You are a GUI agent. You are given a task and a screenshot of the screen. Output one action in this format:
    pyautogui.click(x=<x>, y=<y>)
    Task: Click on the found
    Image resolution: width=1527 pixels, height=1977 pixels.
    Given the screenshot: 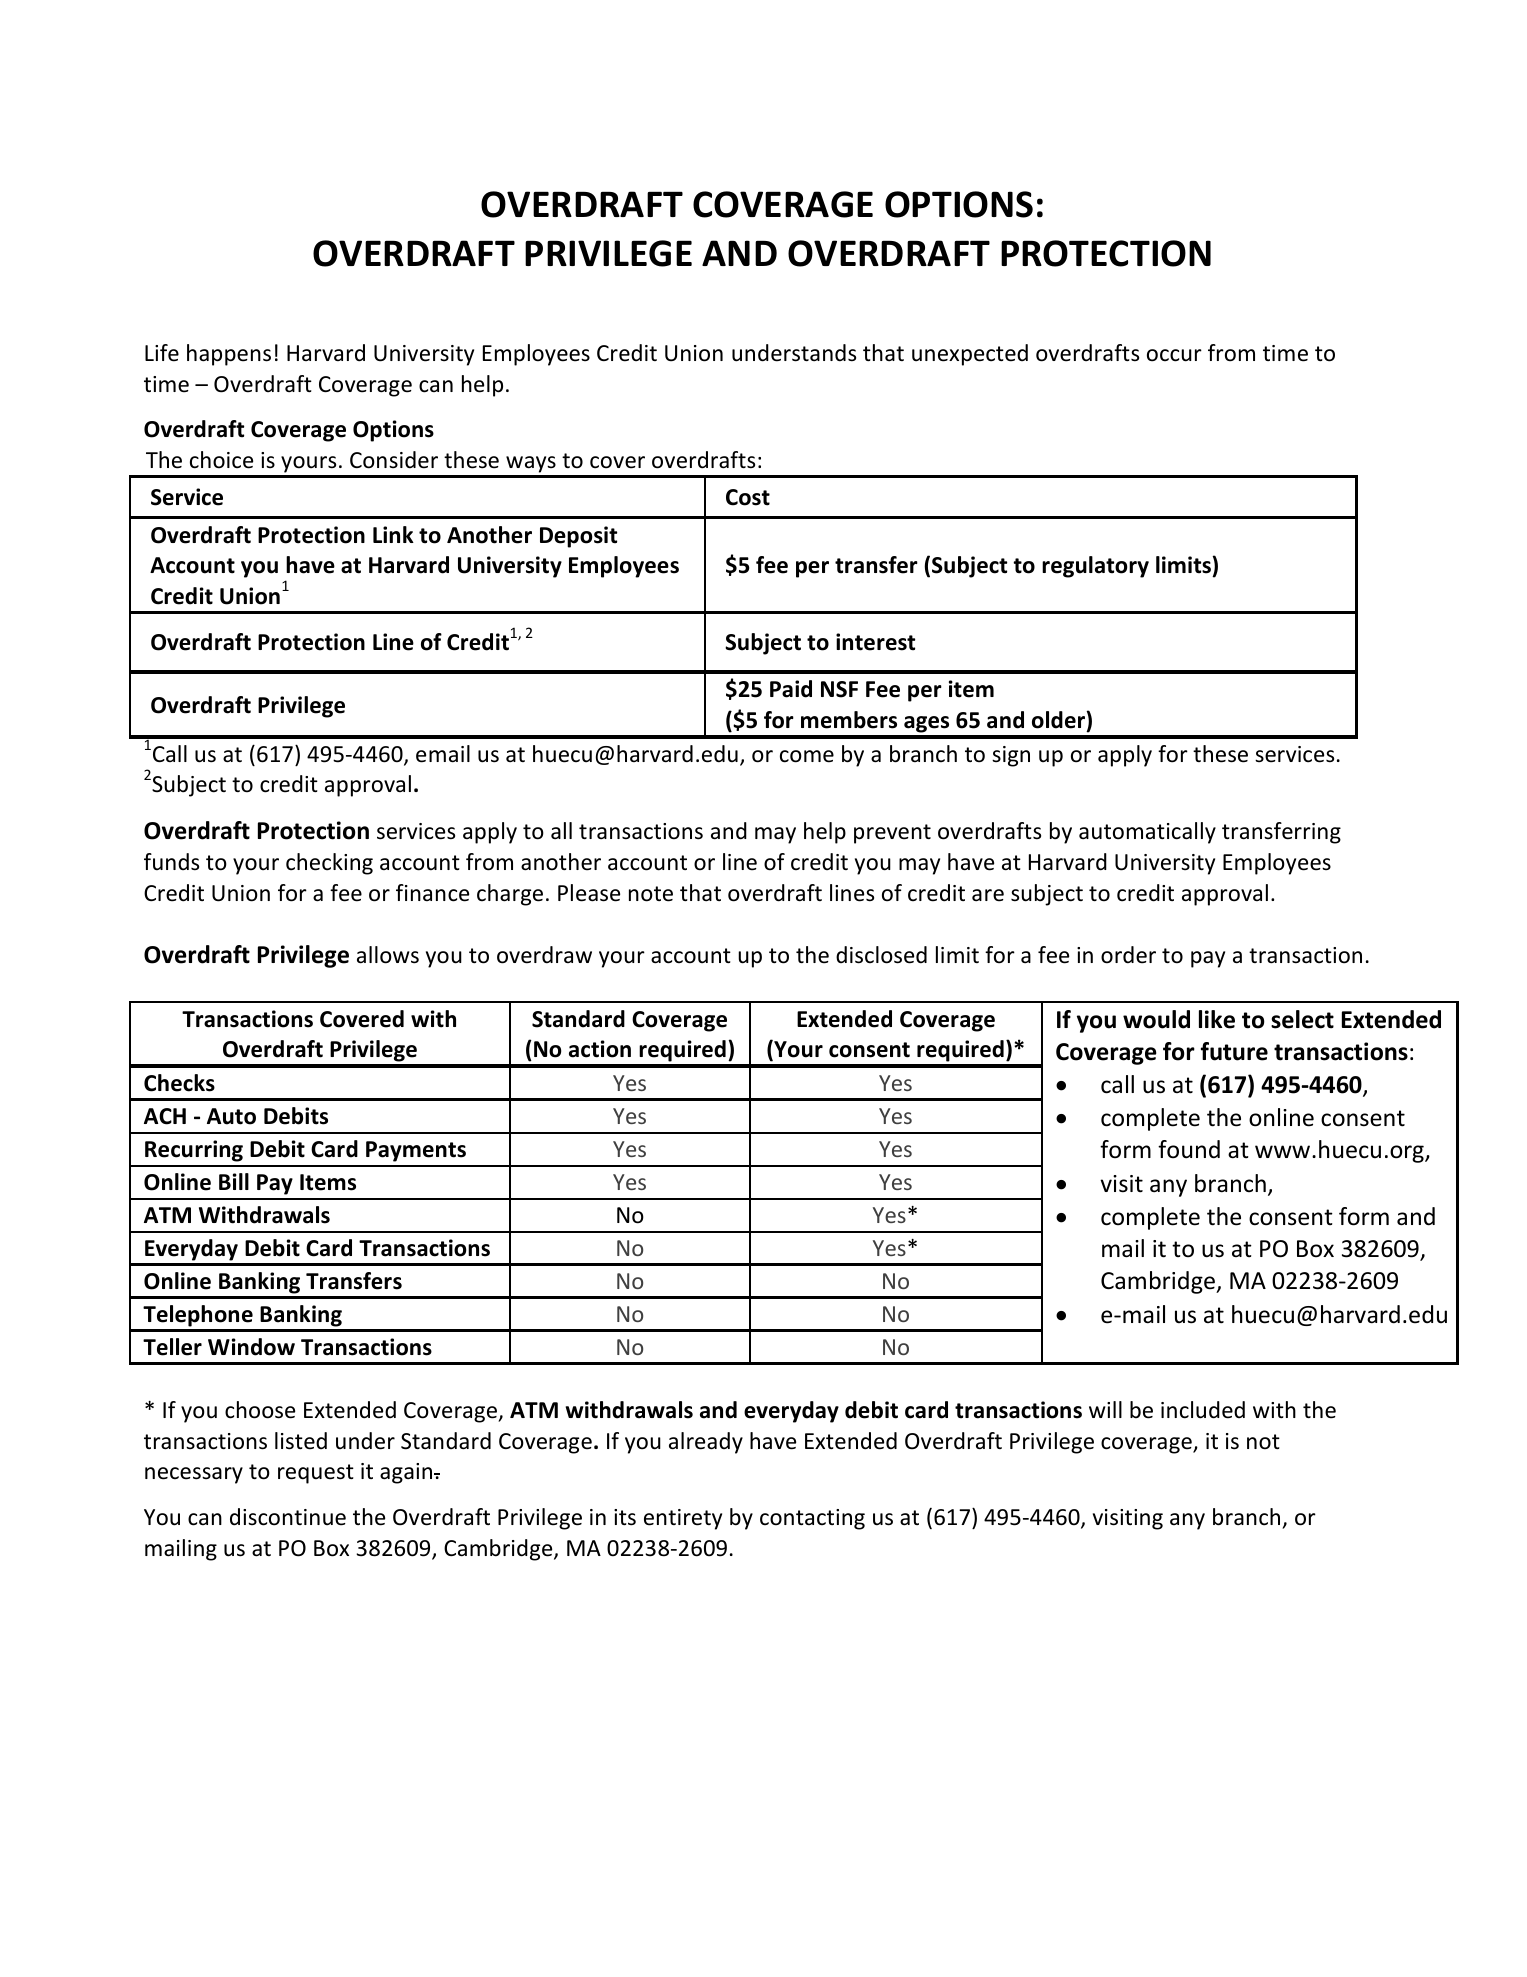 What is the action you would take?
    pyautogui.click(x=1189, y=1149)
